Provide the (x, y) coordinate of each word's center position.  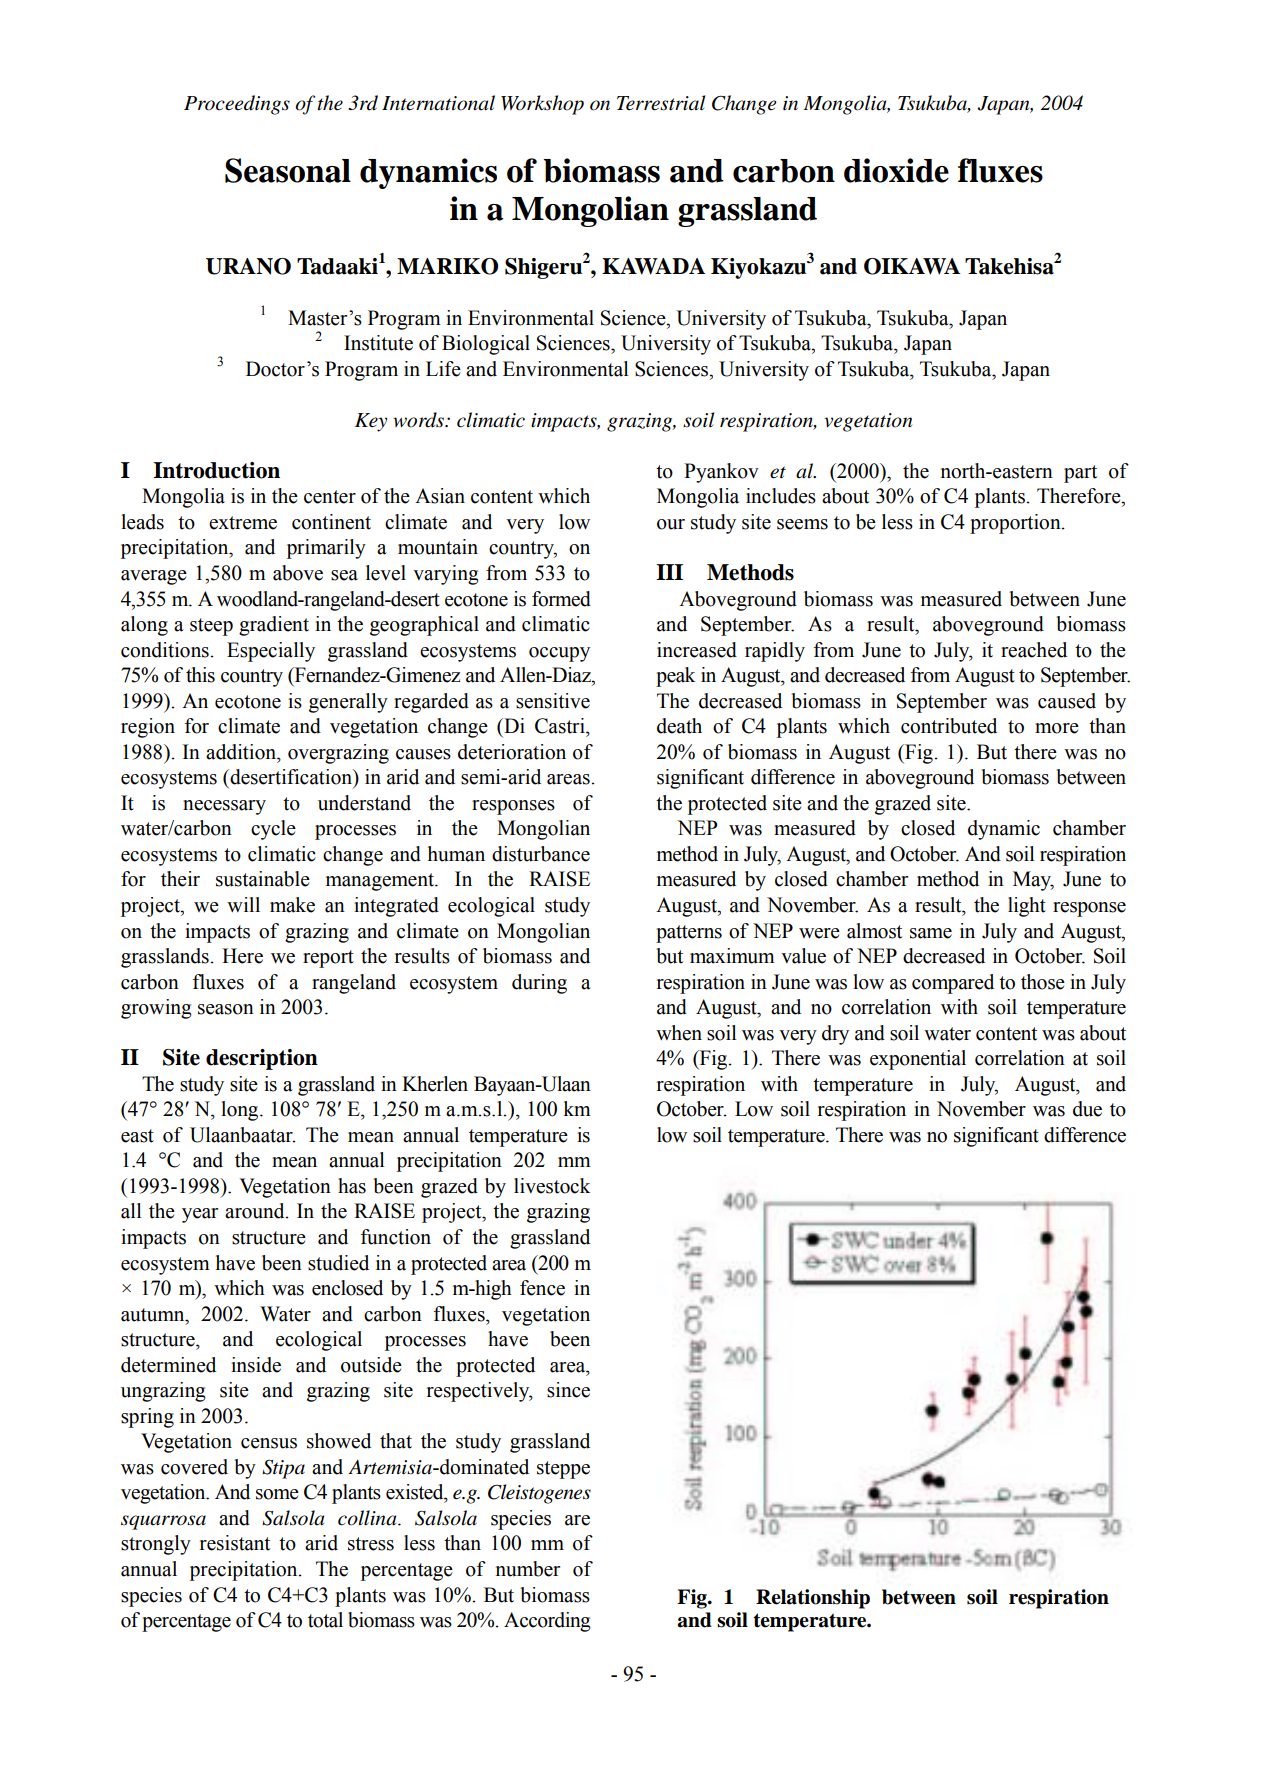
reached (1034, 650)
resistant (235, 1543)
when (679, 1033)
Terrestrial (661, 103)
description (262, 1059)
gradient (274, 626)
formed (561, 599)
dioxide (896, 170)
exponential (918, 1060)
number (528, 1569)
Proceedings (237, 105)
